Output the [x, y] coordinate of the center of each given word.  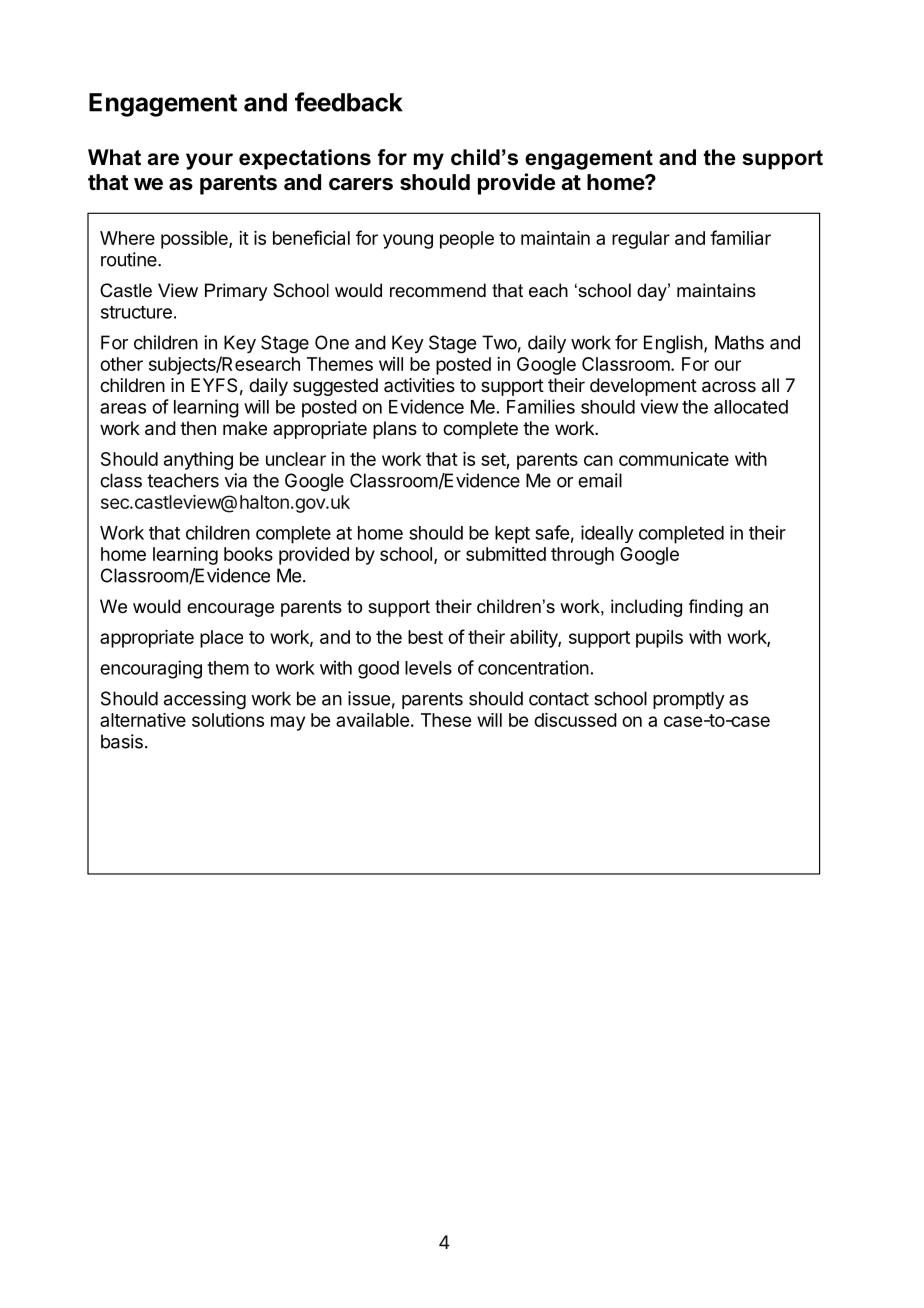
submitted [506, 554]
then [198, 428]
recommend [438, 290]
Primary [236, 292]
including [646, 608]
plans [395, 430]
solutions [228, 720]
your [209, 161]
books [248, 554]
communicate [674, 459]
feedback [349, 102]
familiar [740, 237]
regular [641, 240]
